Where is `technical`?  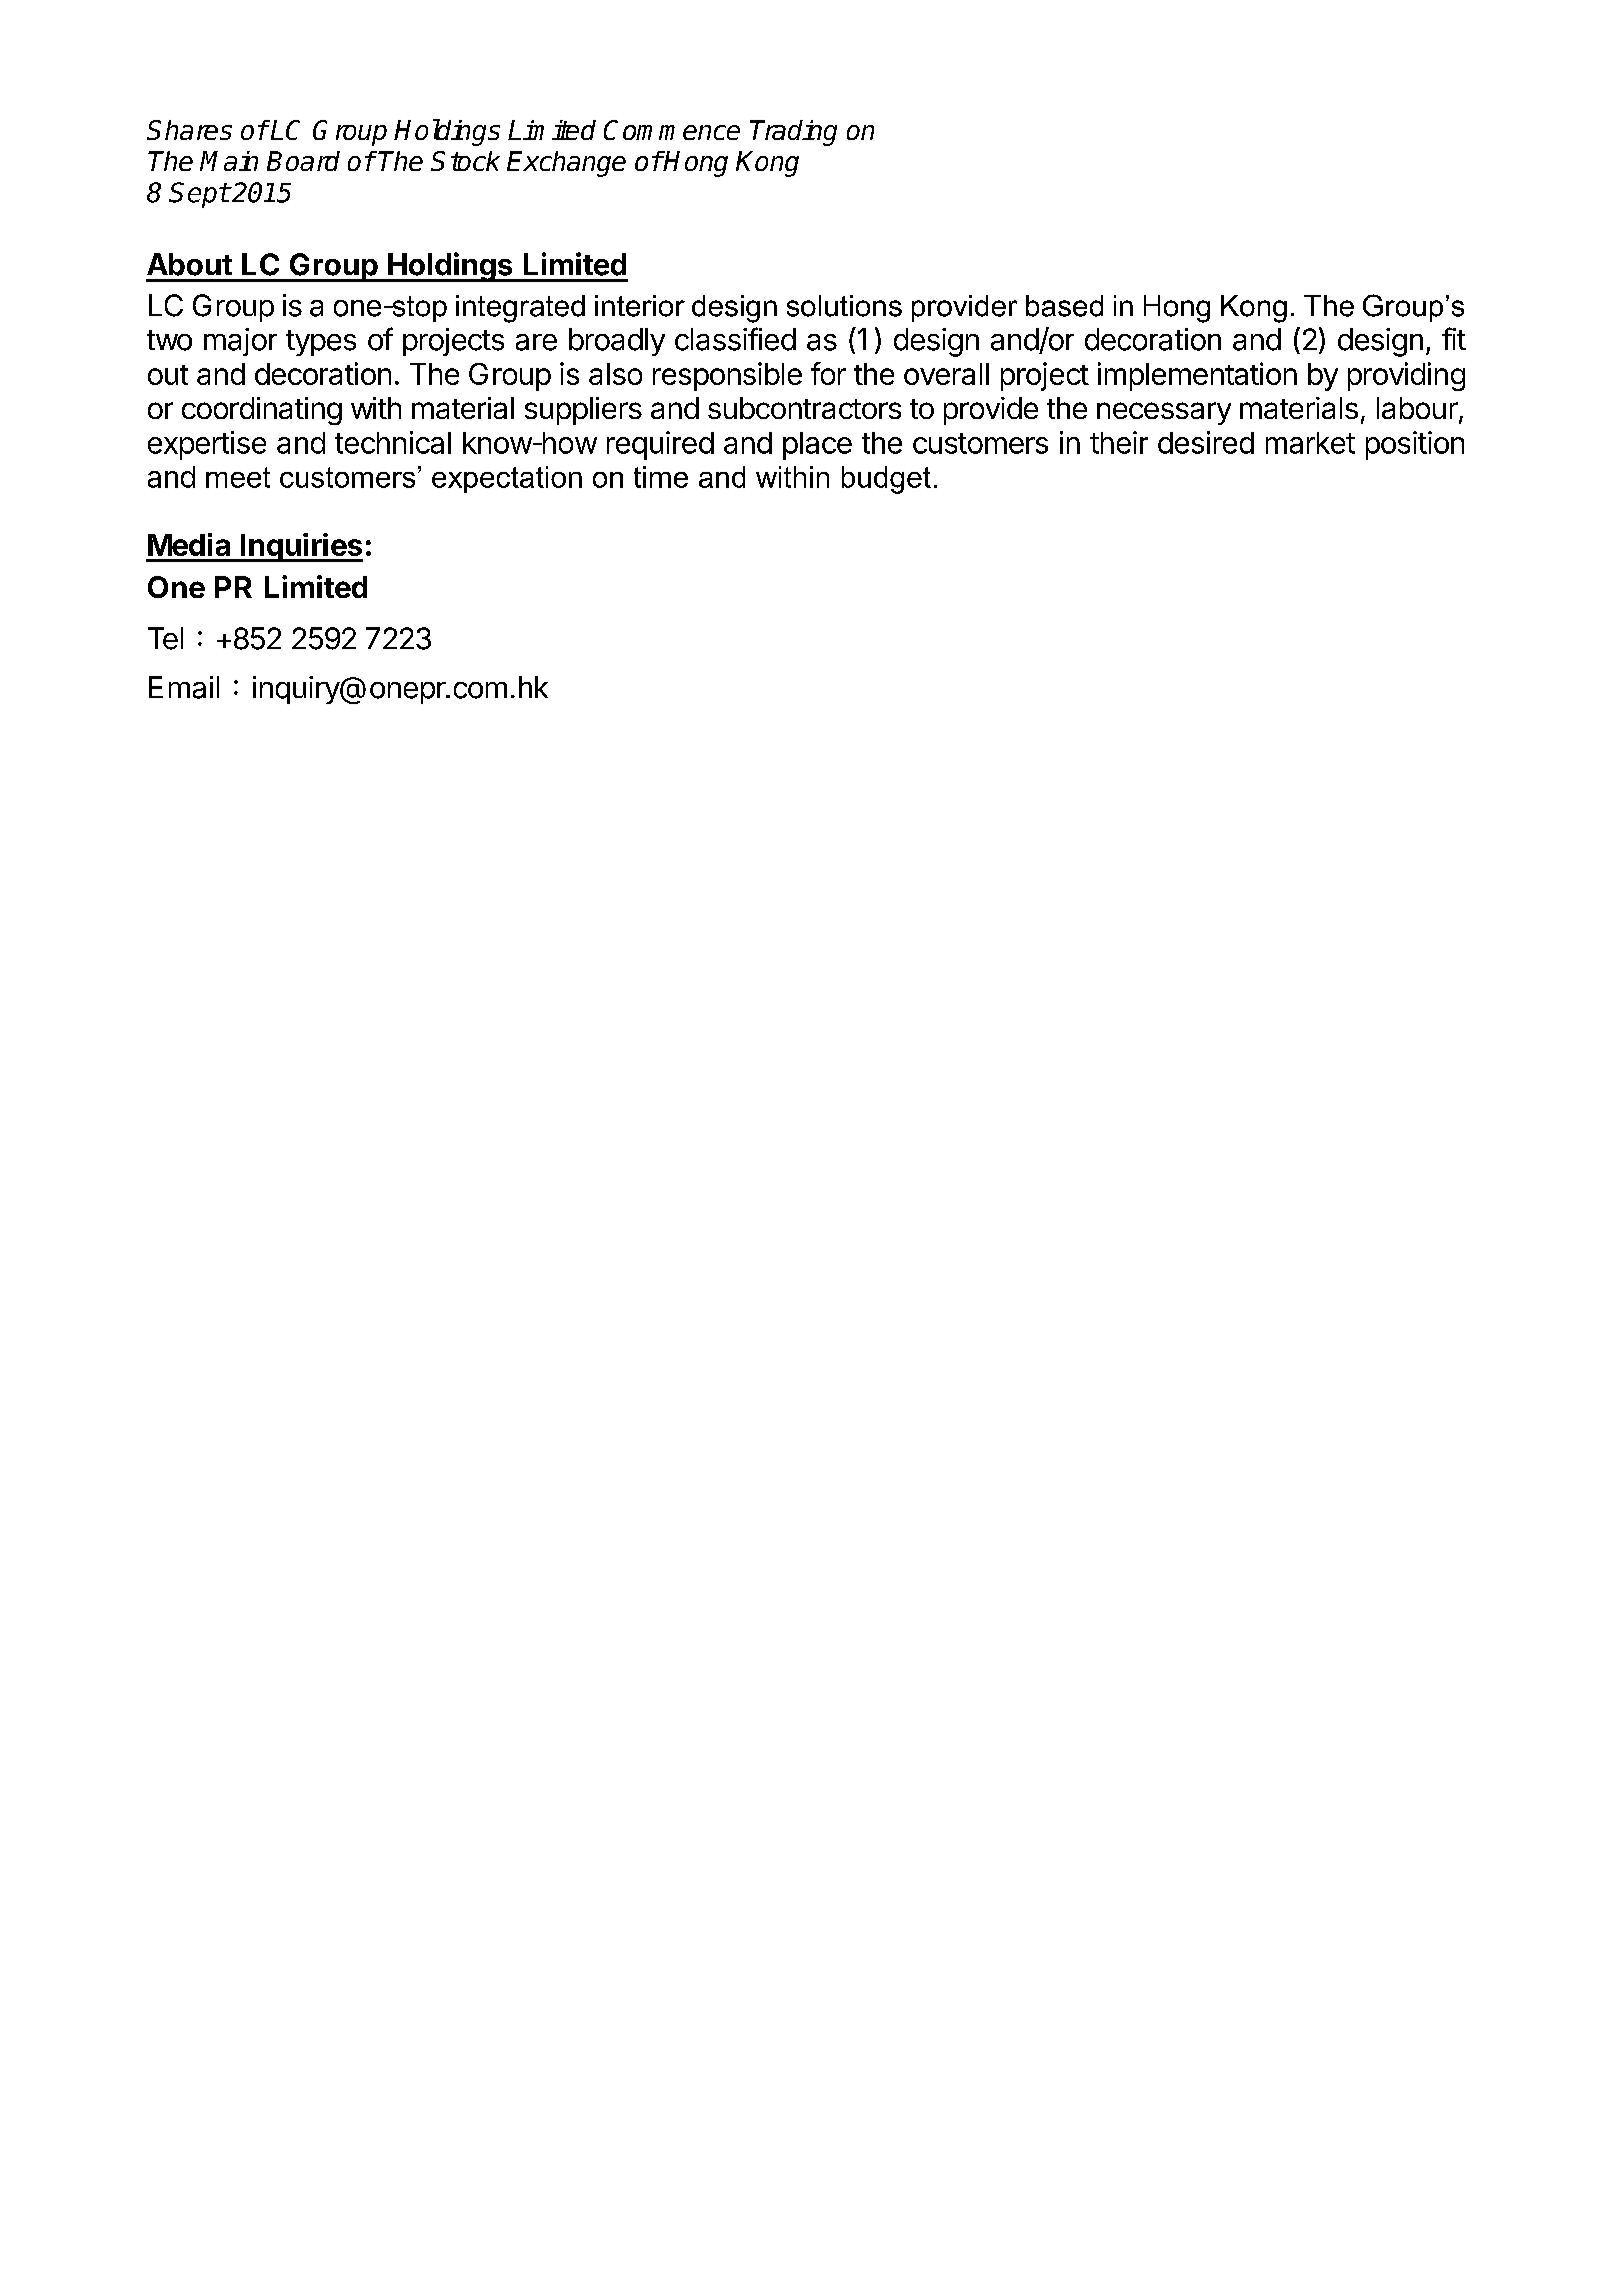 technical is located at coordinates (393, 442).
